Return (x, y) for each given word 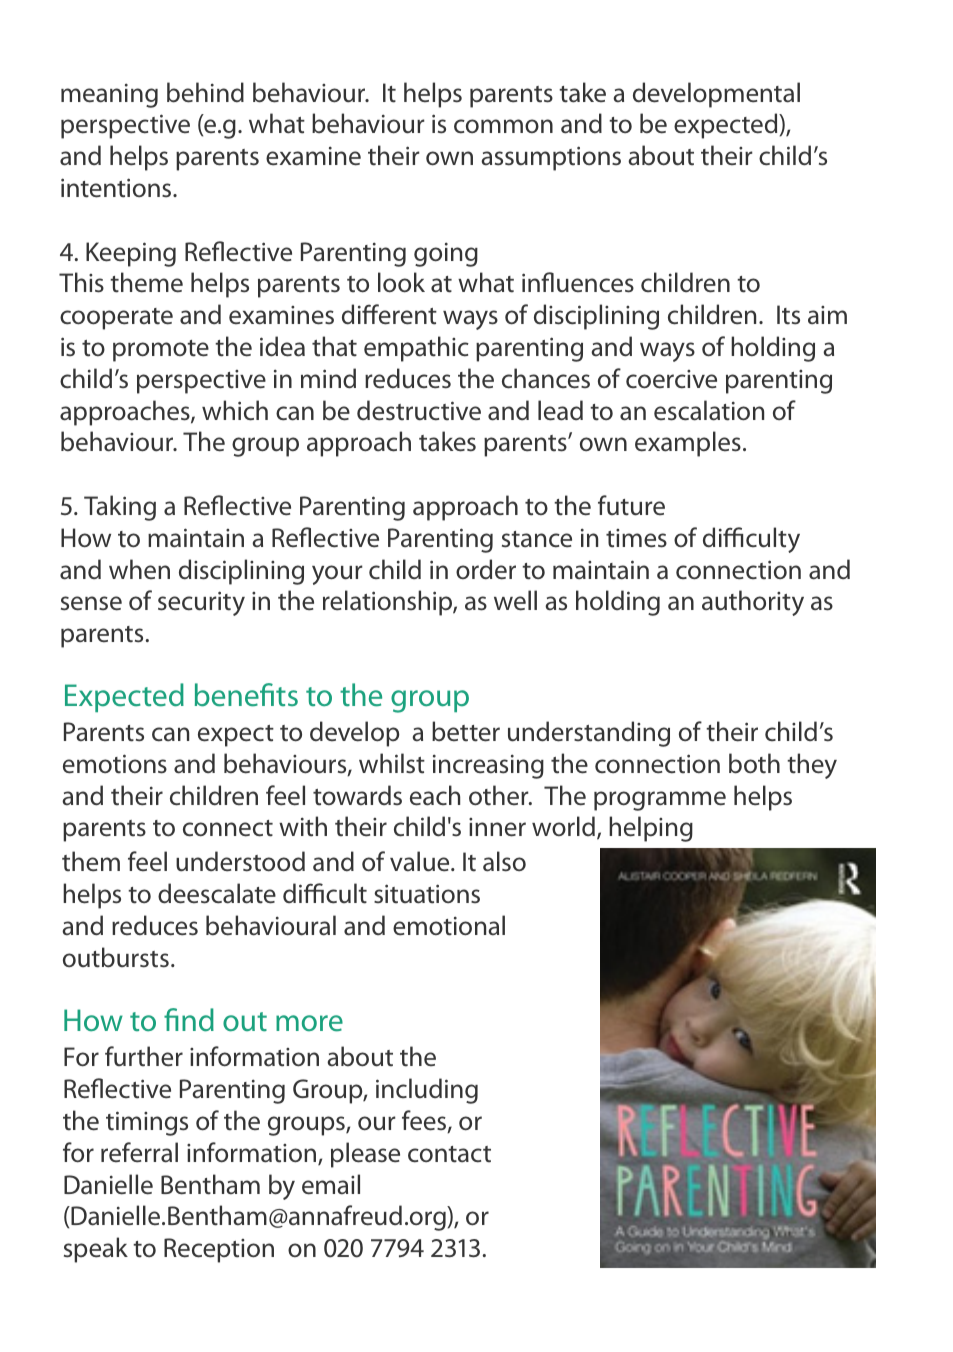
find (189, 1020)
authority (753, 603)
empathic (416, 349)
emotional (449, 925)
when (139, 569)
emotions (115, 764)
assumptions (551, 158)
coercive (671, 379)
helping (651, 829)
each (435, 795)
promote (161, 351)
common (503, 126)
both (754, 763)
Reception (219, 1250)
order (486, 569)
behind (205, 92)
